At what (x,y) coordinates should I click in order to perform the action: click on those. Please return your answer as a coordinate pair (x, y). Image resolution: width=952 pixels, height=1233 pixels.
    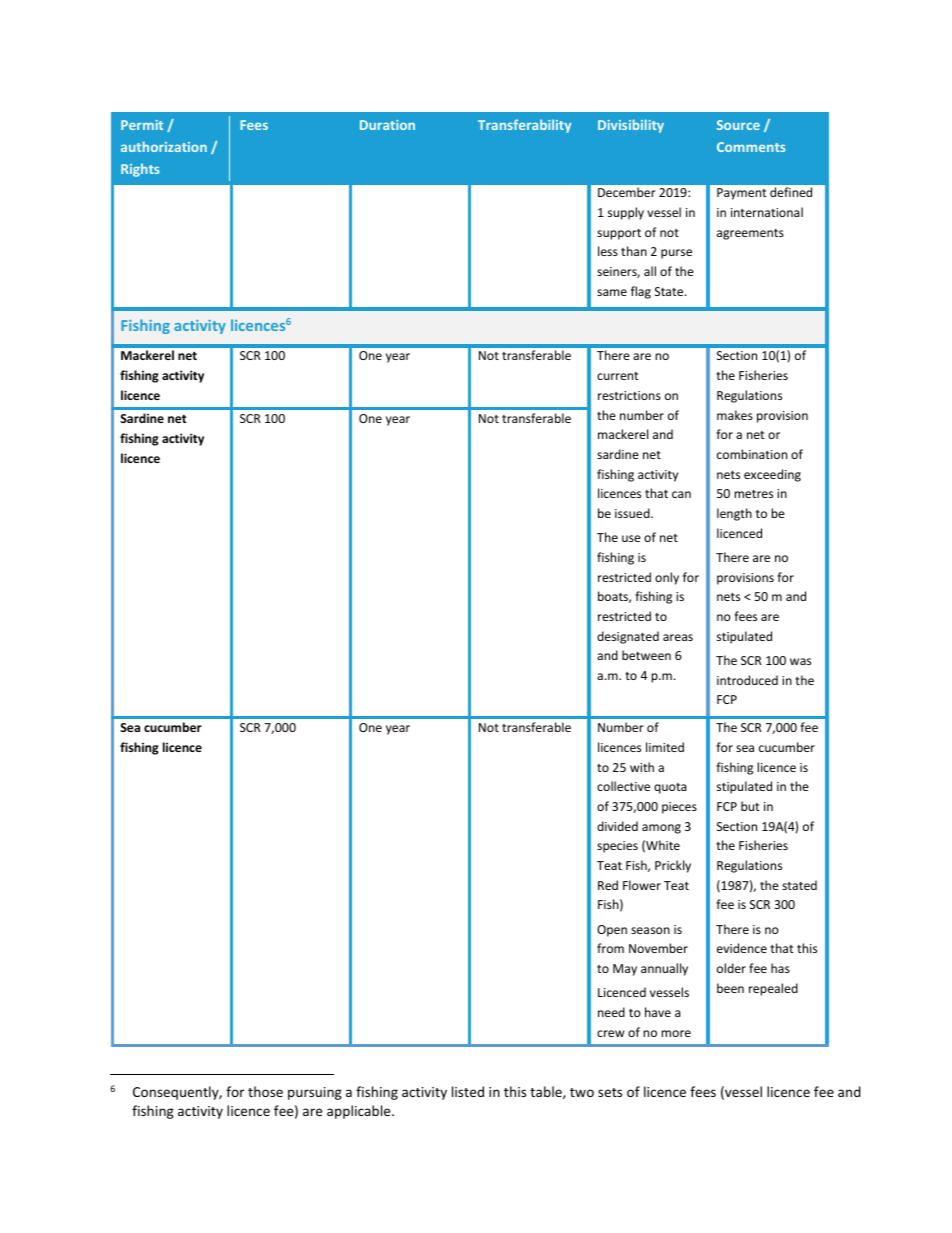
    Looking at the image, I should click on (265, 1091).
